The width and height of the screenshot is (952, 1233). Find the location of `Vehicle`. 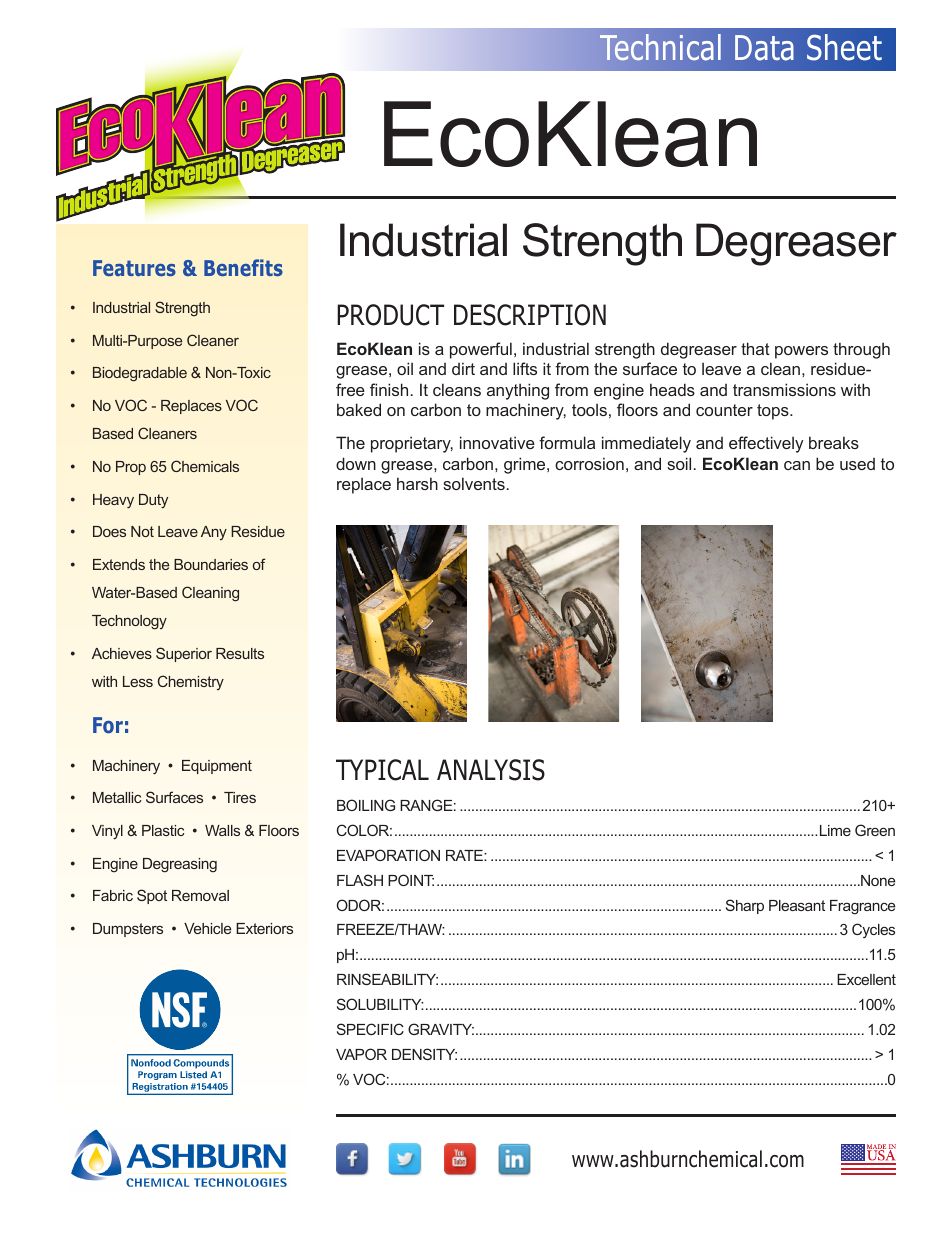

Vehicle is located at coordinates (207, 928).
